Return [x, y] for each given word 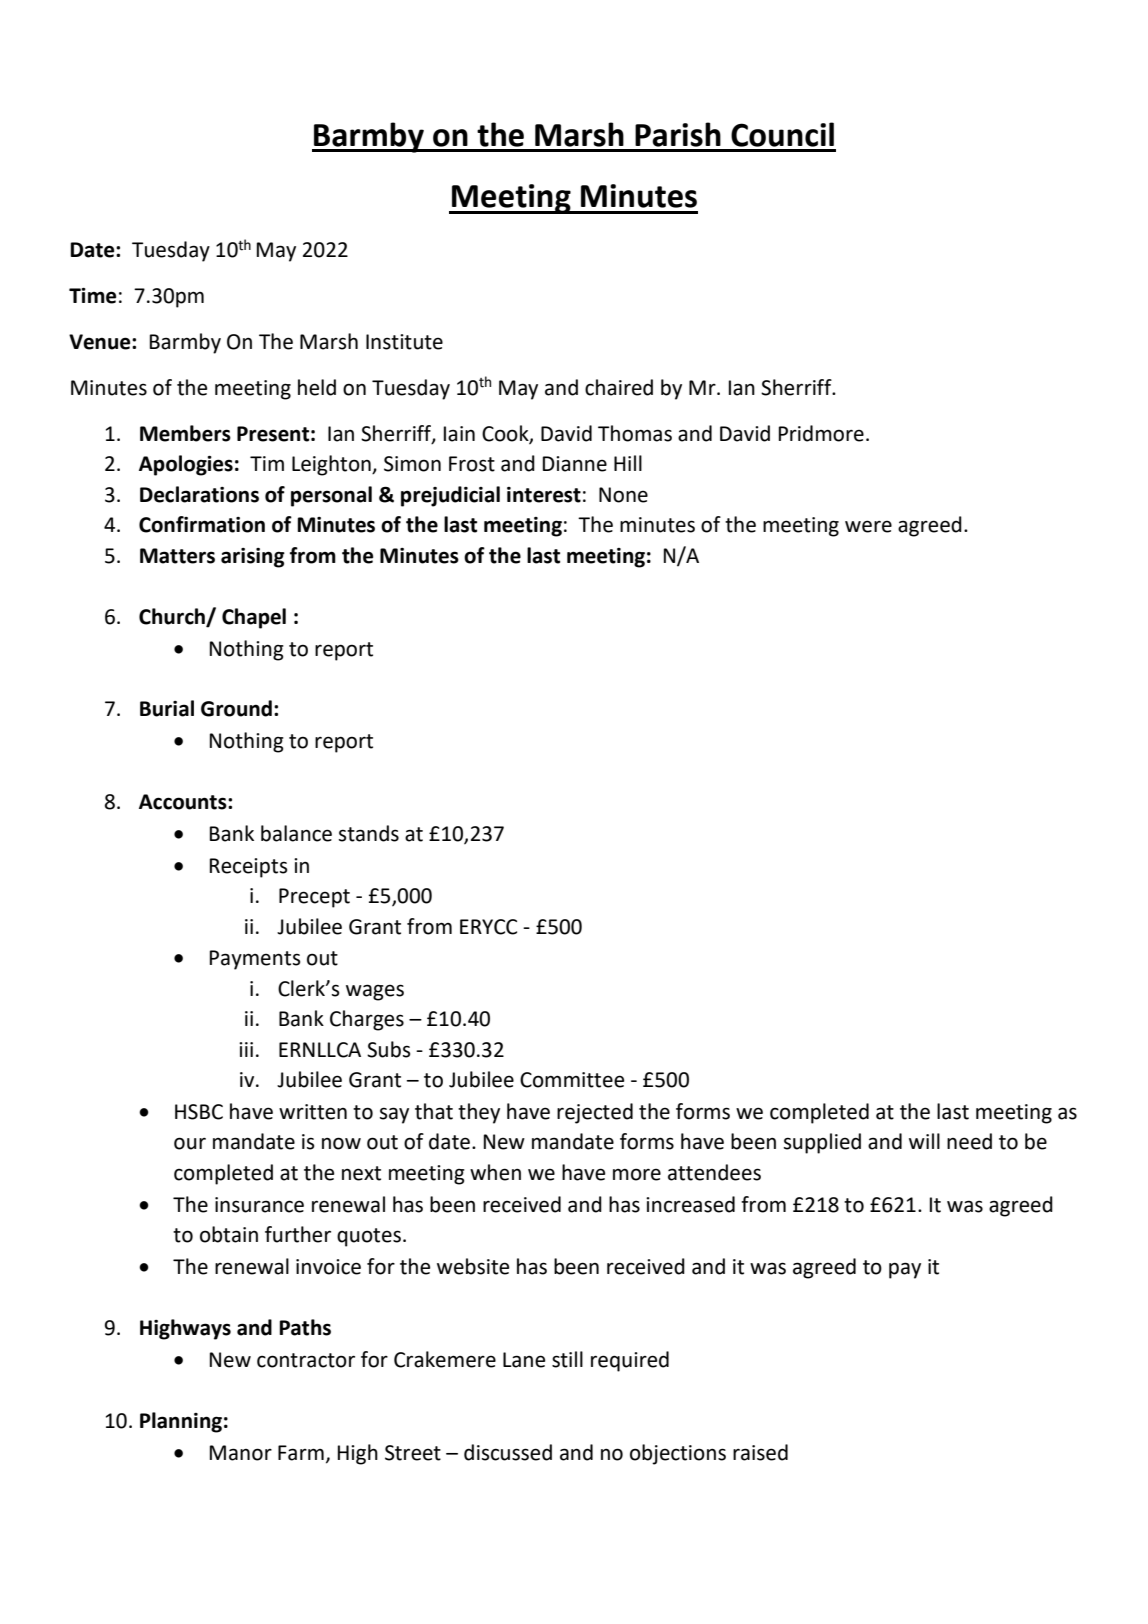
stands [369, 833]
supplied [822, 1143]
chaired [619, 387]
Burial [167, 708]
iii [246, 1049]
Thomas [635, 433]
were [868, 526]
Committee [572, 1080]
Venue [101, 342]
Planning [181, 1422]
